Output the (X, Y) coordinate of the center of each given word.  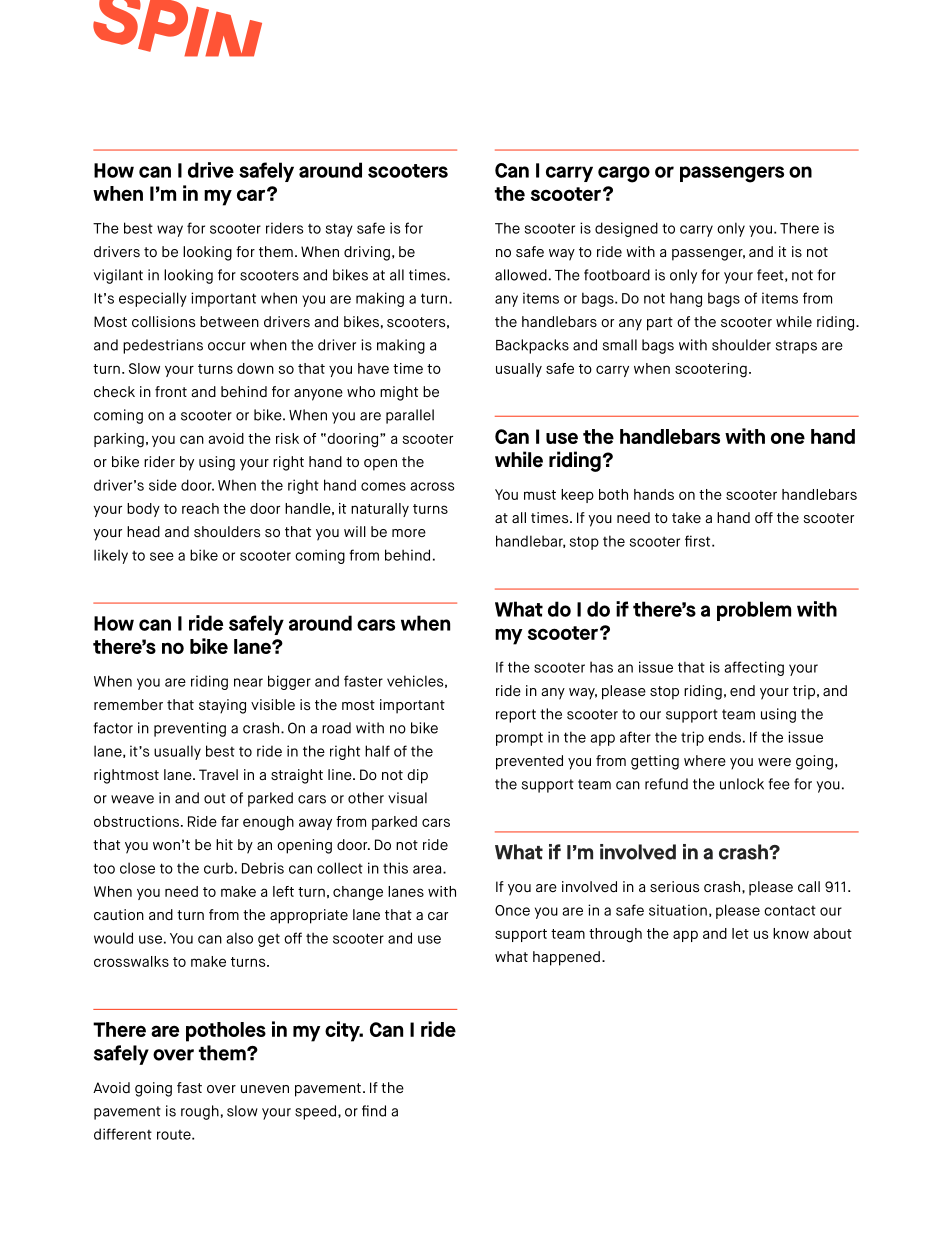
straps (796, 347)
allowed (521, 275)
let (740, 933)
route (175, 1135)
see (162, 556)
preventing (190, 729)
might (399, 393)
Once (512, 910)
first (699, 541)
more (409, 533)
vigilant (118, 276)
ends (724, 737)
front (171, 391)
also (239, 938)
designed (626, 229)
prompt (519, 739)
